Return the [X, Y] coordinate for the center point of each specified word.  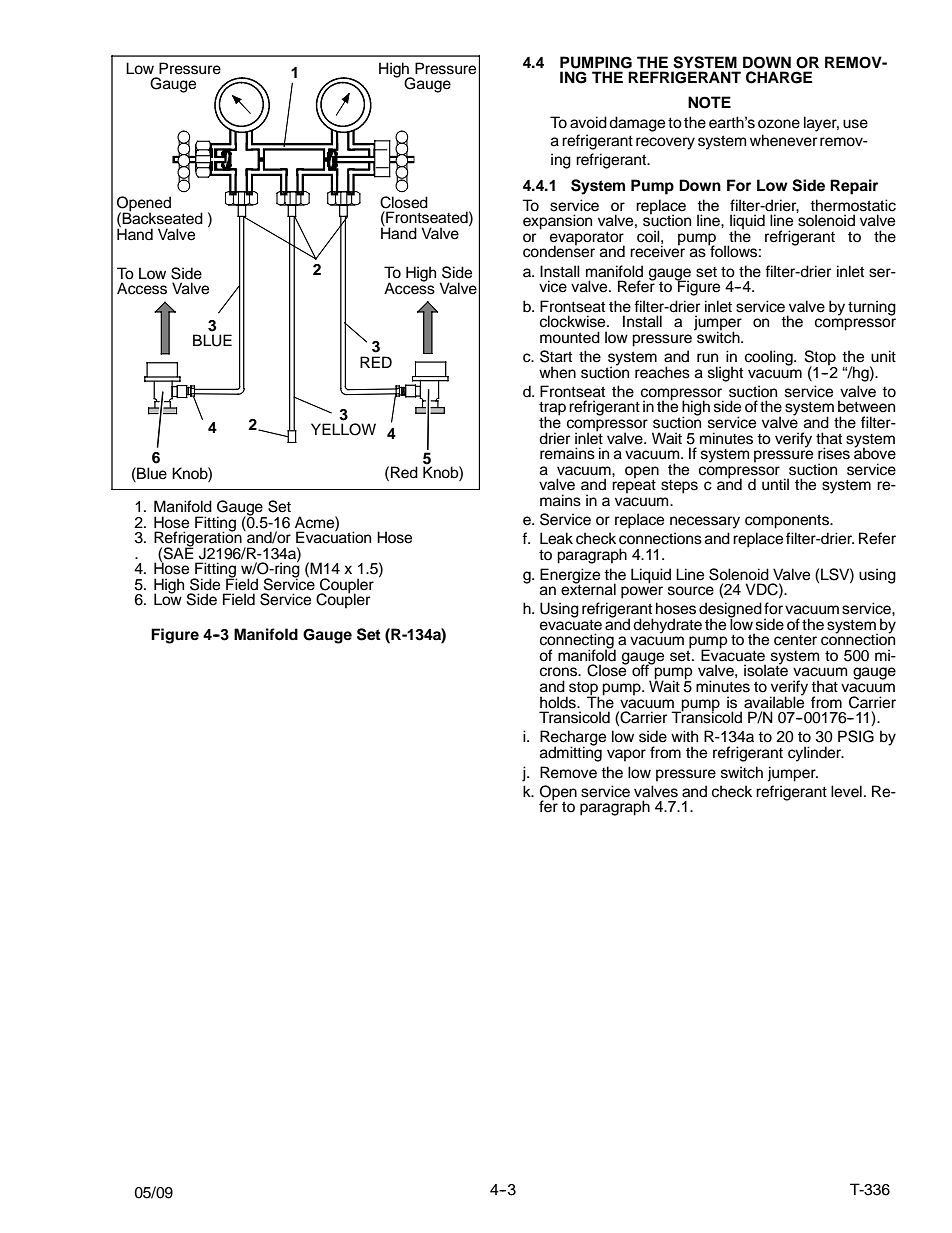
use [855, 124]
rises [834, 453]
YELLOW [343, 429]
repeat [634, 485]
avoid [588, 122]
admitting [571, 753]
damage [637, 124]
